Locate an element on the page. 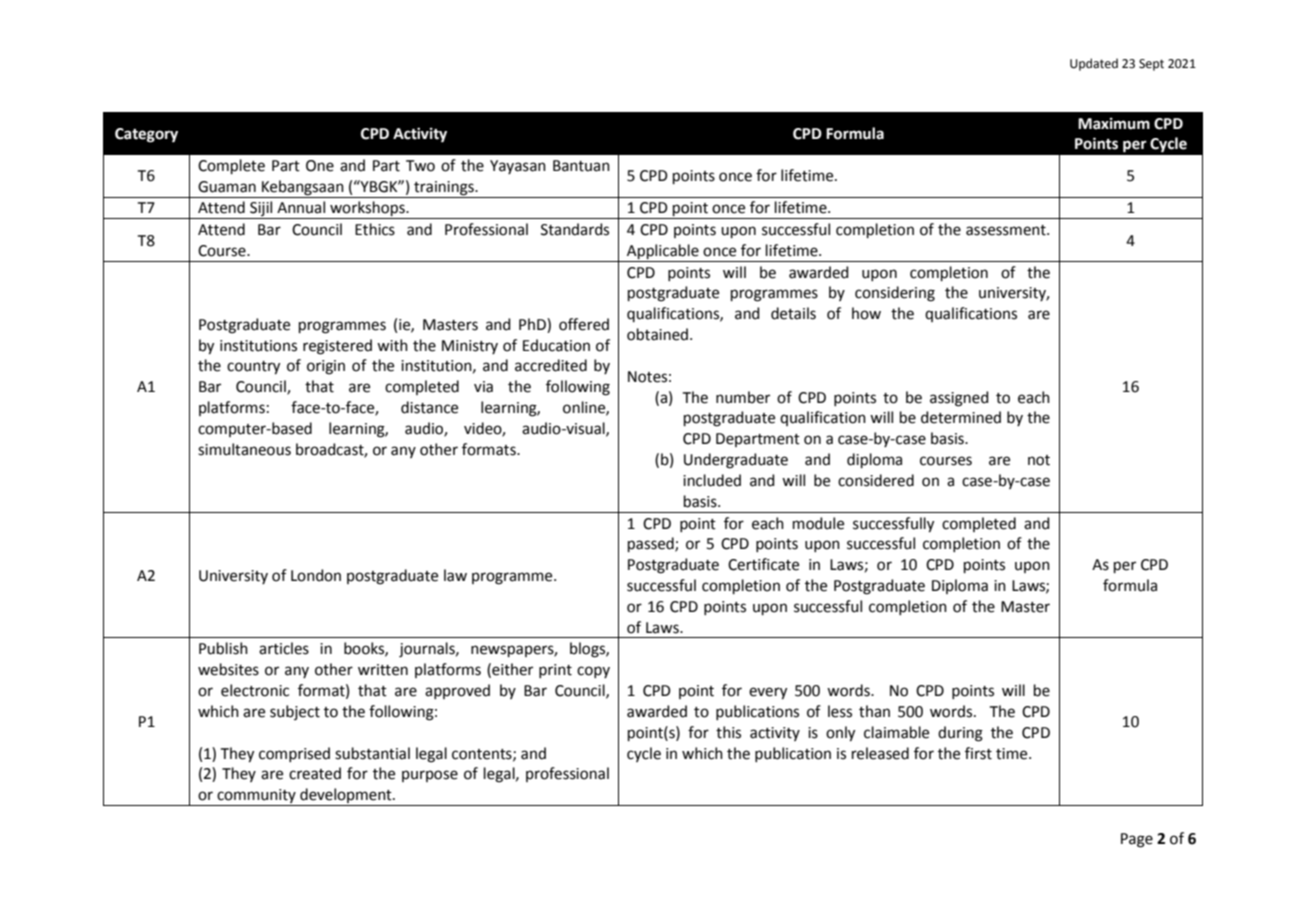 This image has width=1308, height=924. obtained is located at coordinates (659, 334).
